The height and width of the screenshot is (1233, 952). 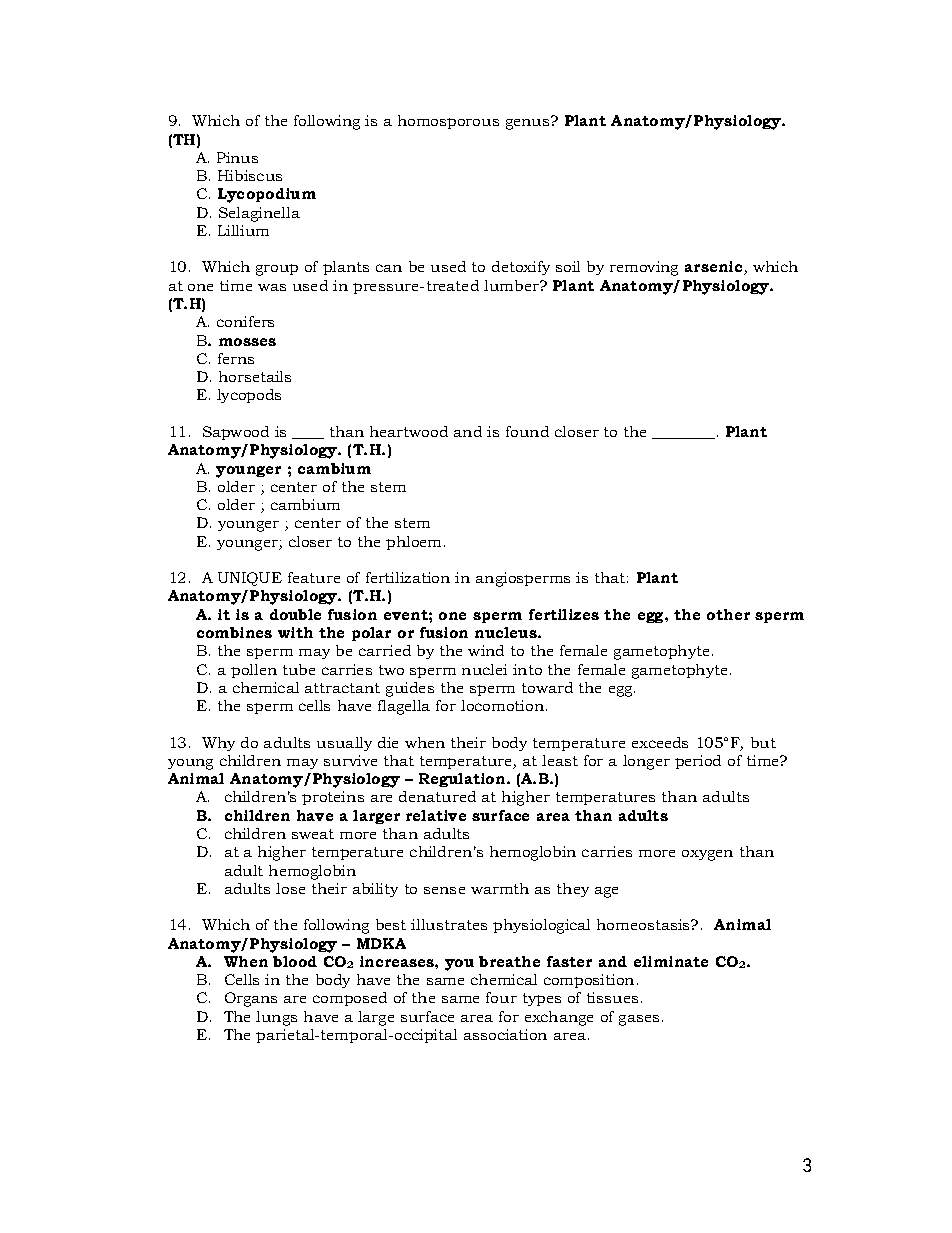 I want to click on Regulation, so click(x=463, y=780).
